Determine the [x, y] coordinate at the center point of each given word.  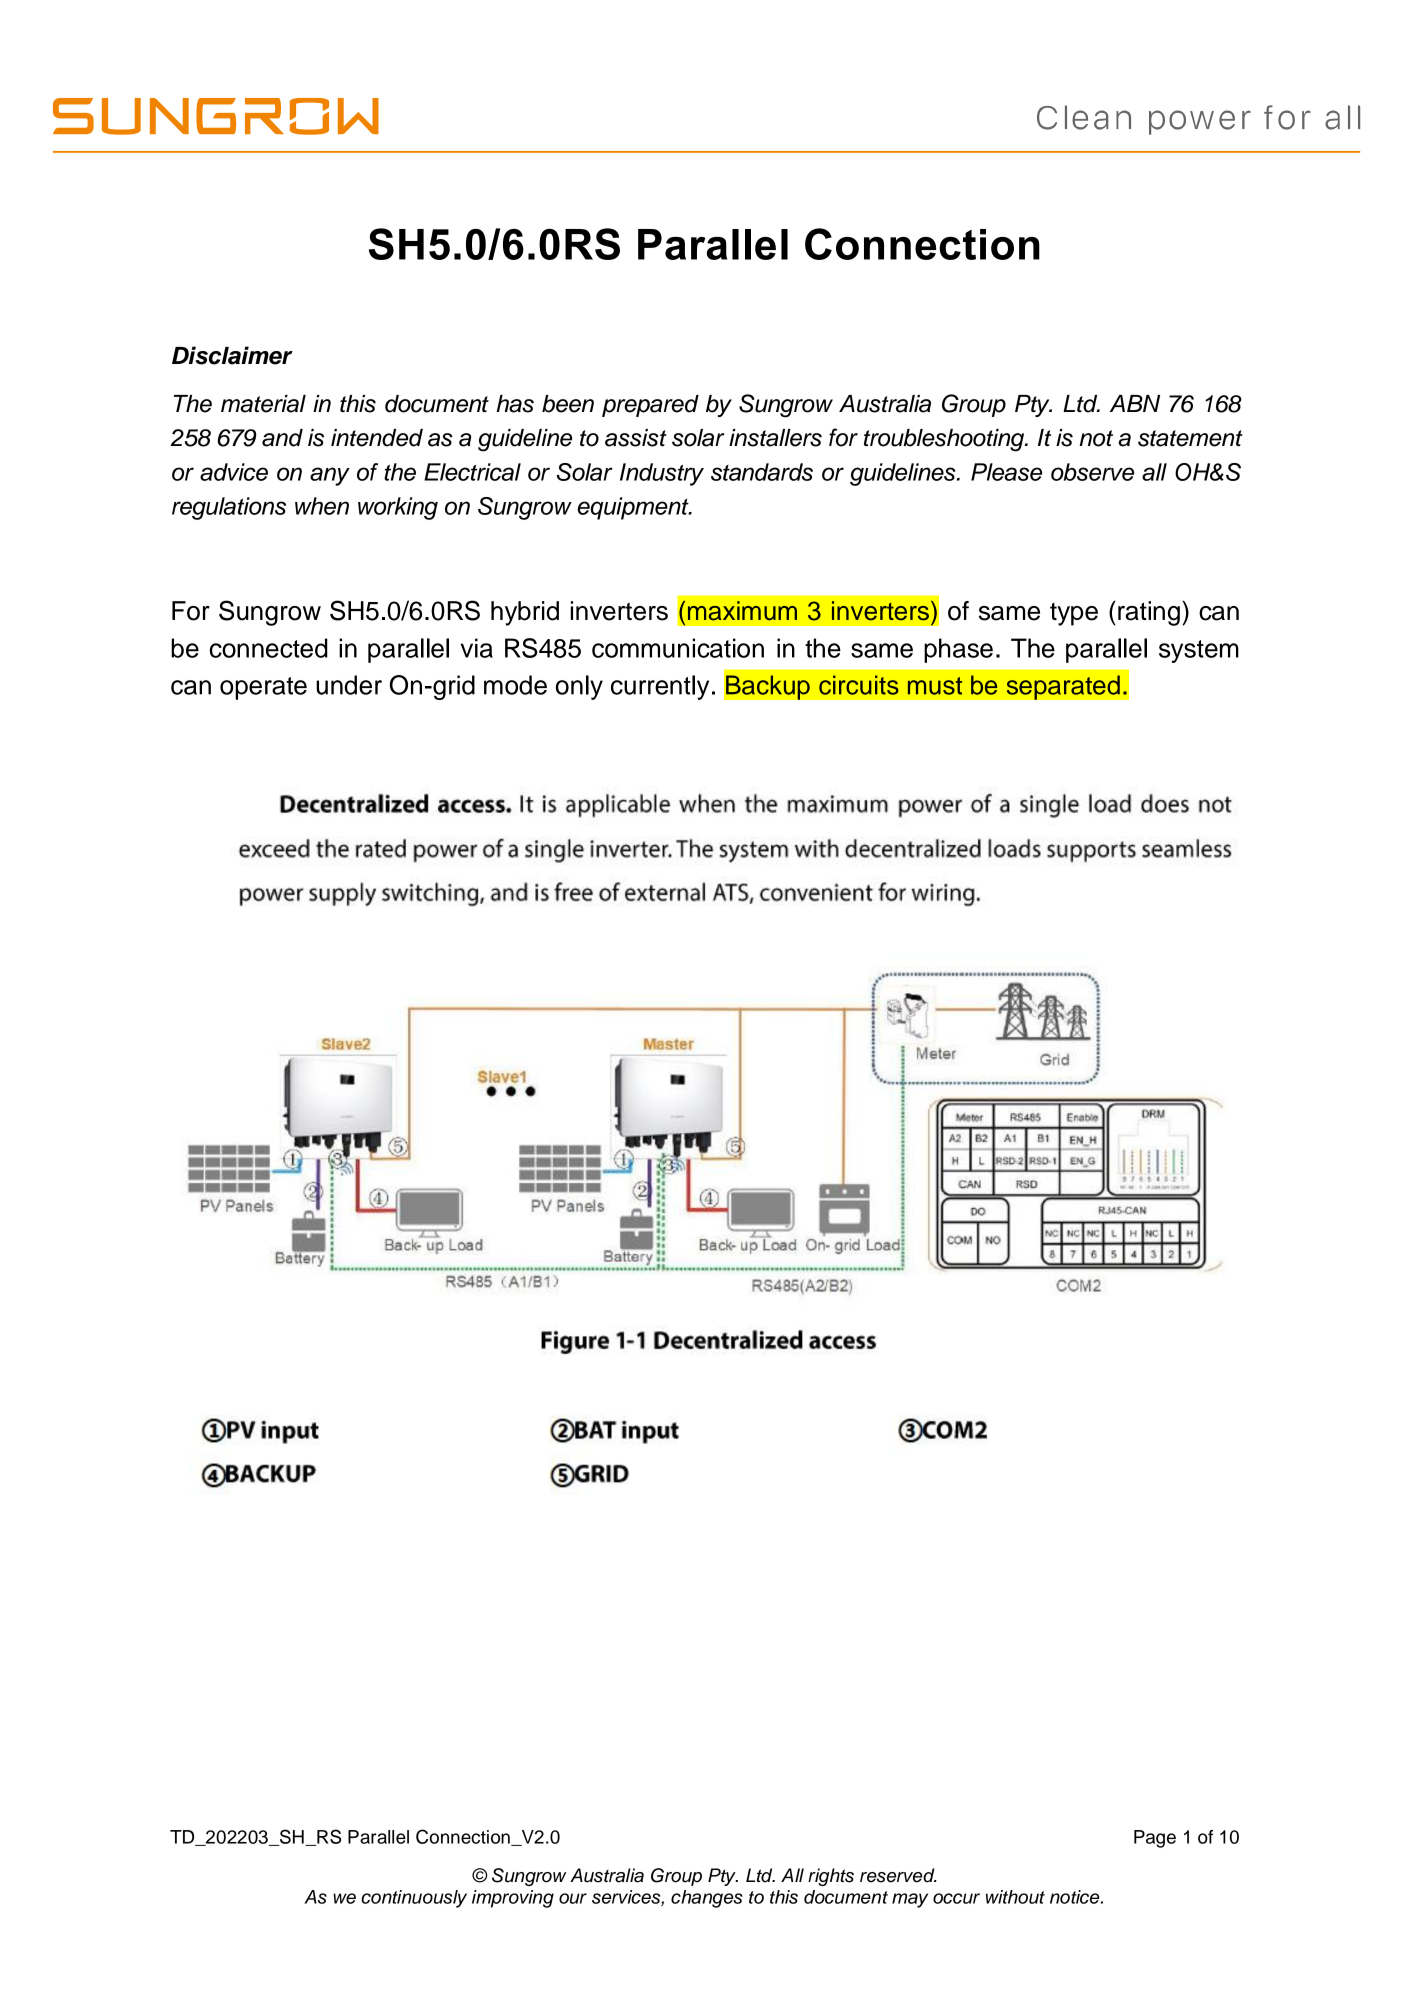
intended [377, 438]
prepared [650, 406]
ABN [1135, 403]
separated [1063, 687]
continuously [414, 1899]
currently [660, 687]
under [349, 685]
